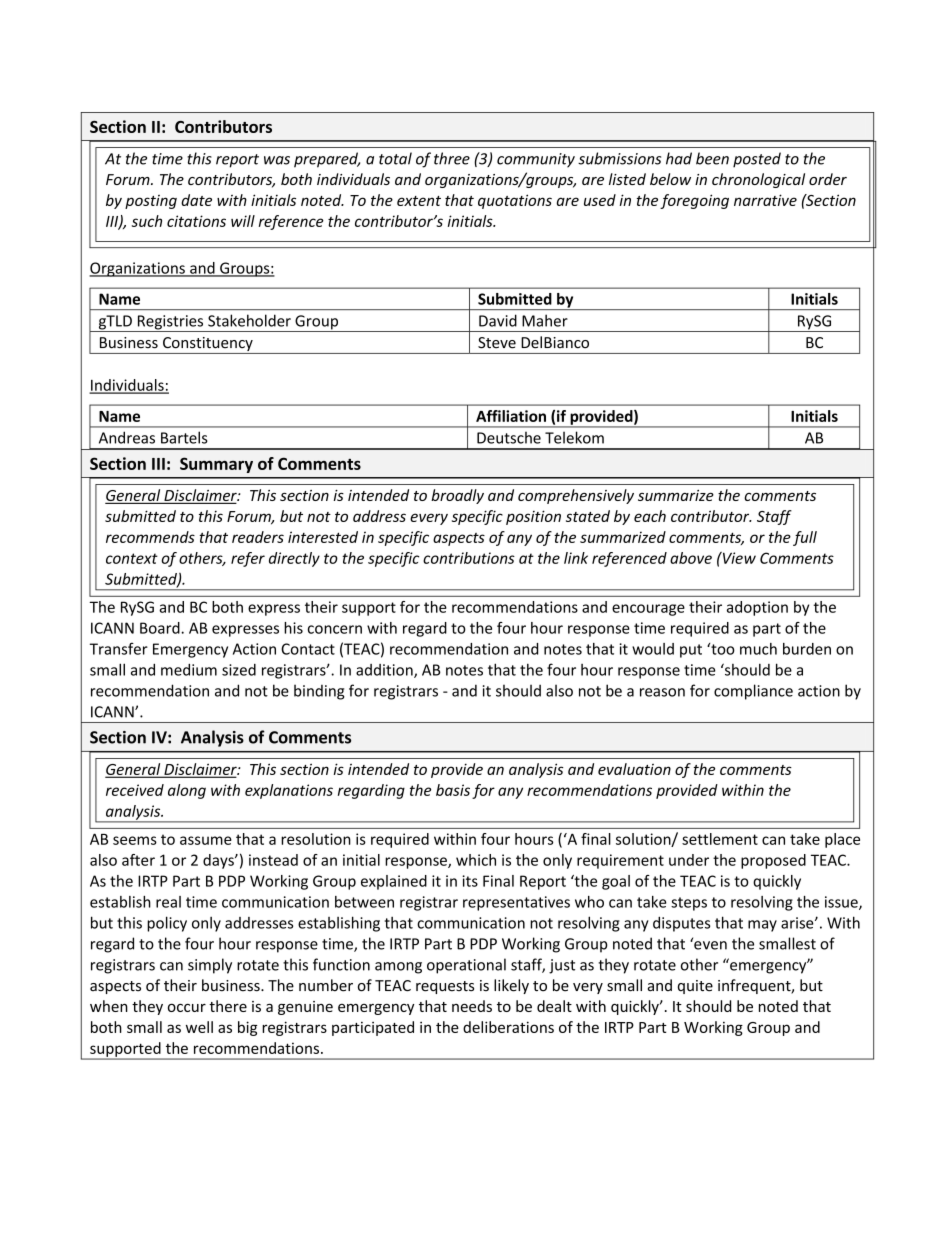 The width and height of the document is (952, 1233). I want to click on compliance, so click(753, 692).
